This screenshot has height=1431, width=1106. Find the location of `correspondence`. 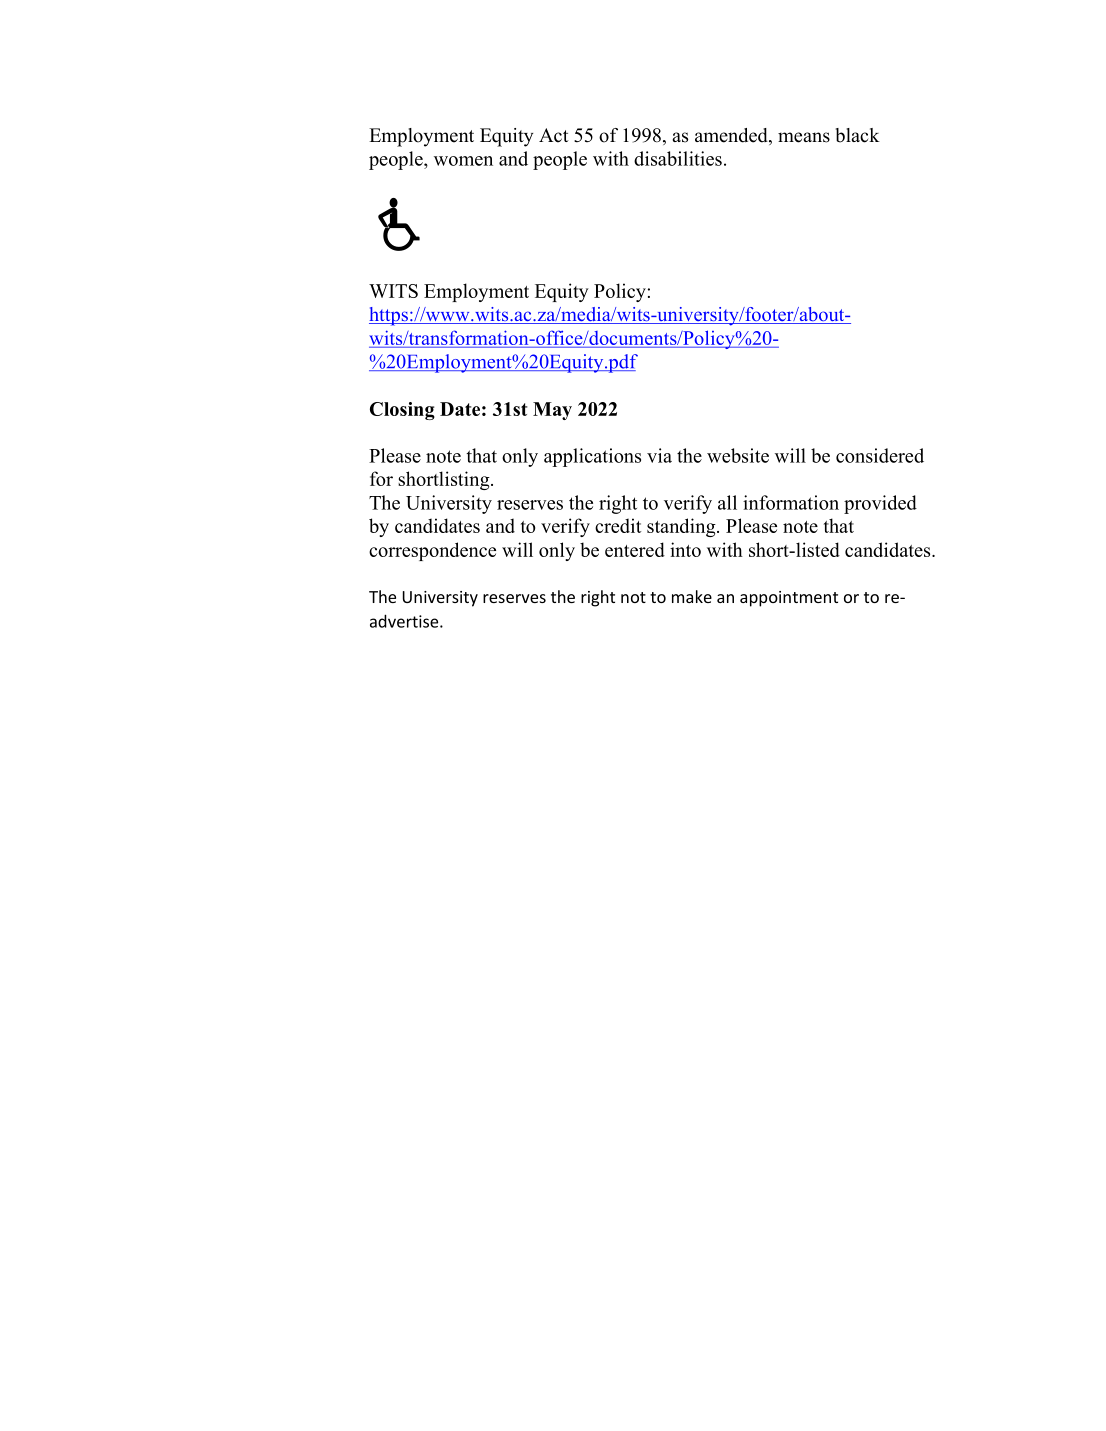

correspondence is located at coordinates (432, 551).
